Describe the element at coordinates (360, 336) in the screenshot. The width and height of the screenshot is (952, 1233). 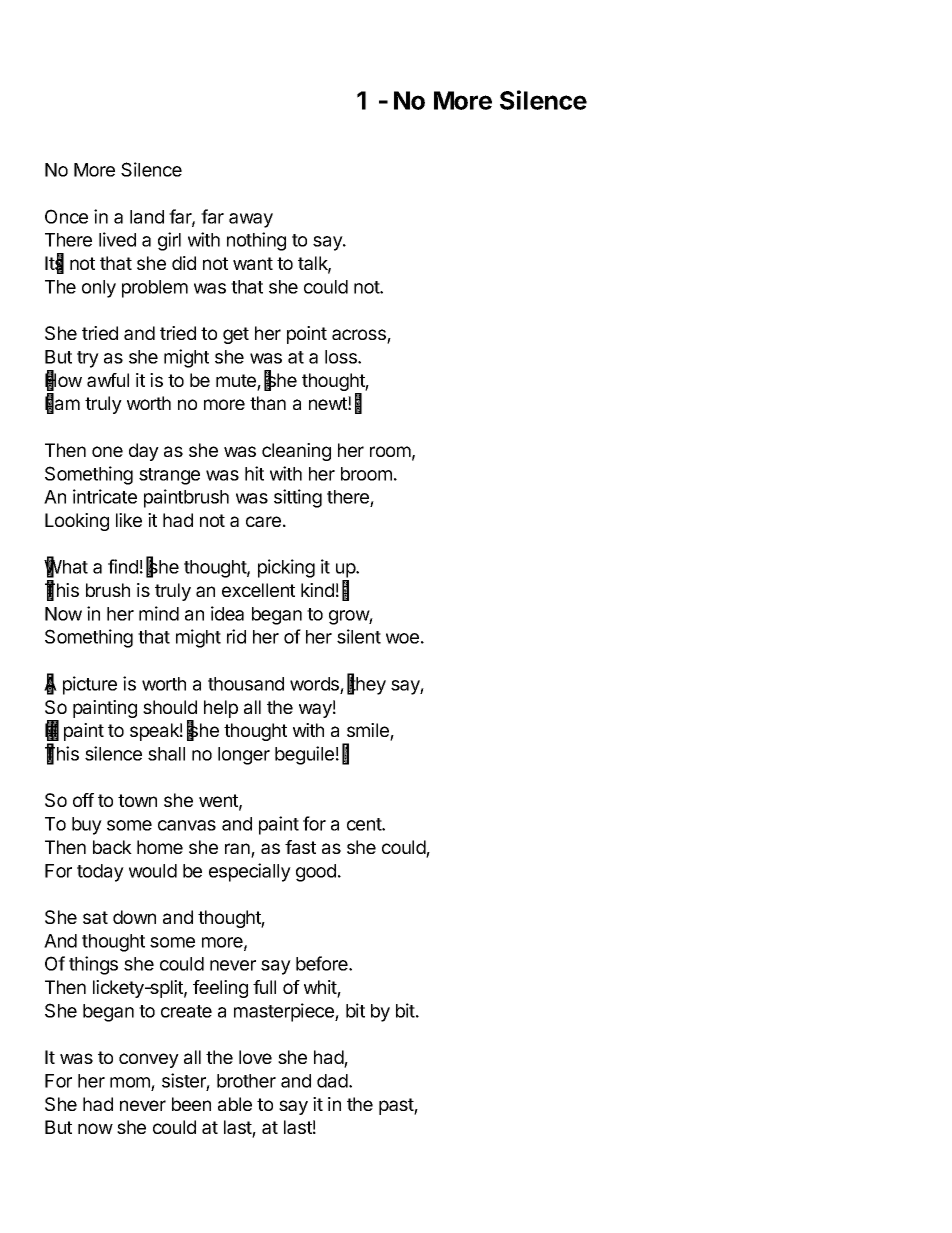
I see `across` at that location.
